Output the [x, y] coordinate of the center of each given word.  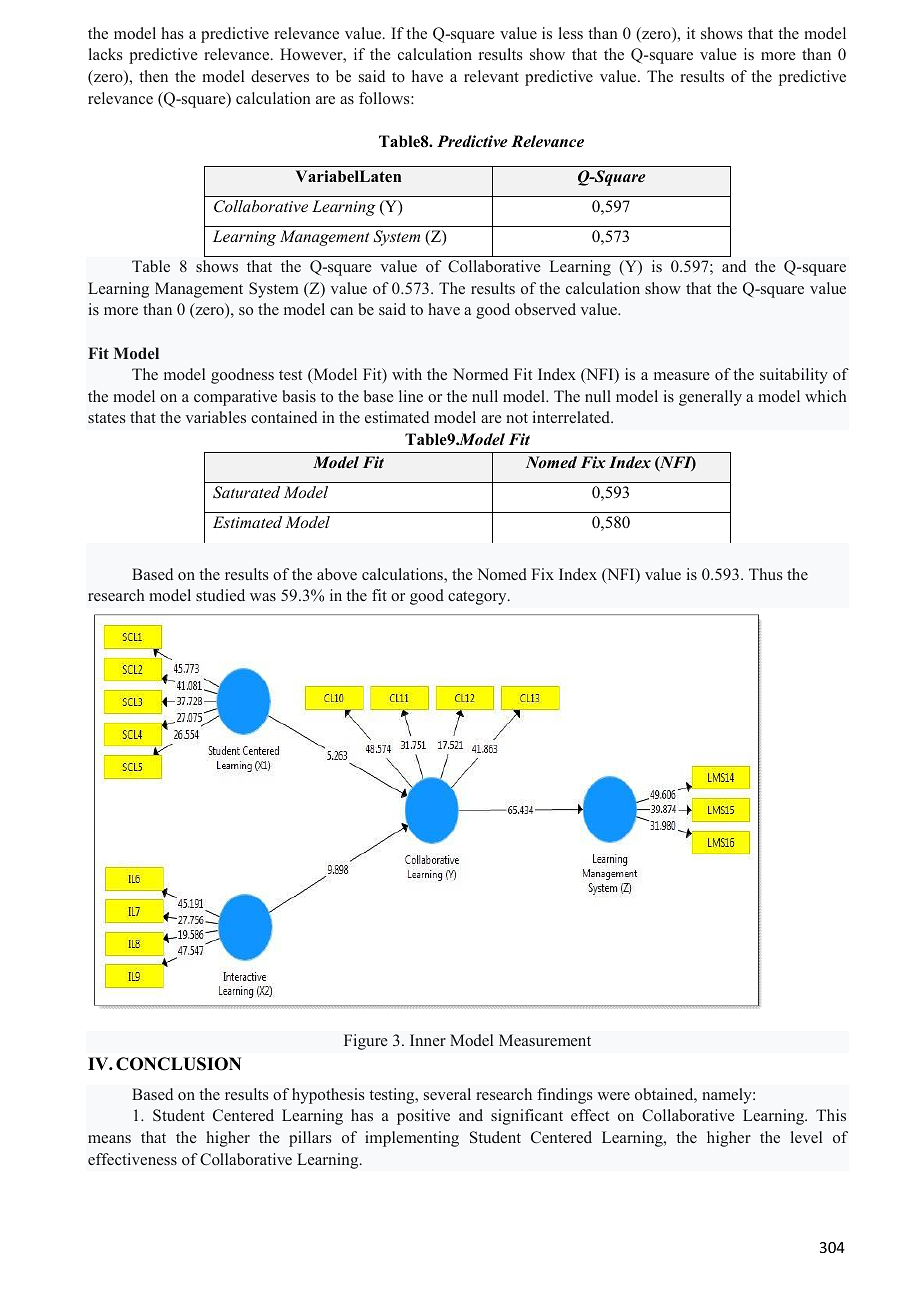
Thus [766, 574]
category [478, 598]
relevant [491, 76]
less [571, 33]
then [153, 76]
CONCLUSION [178, 1064]
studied [220, 595]
